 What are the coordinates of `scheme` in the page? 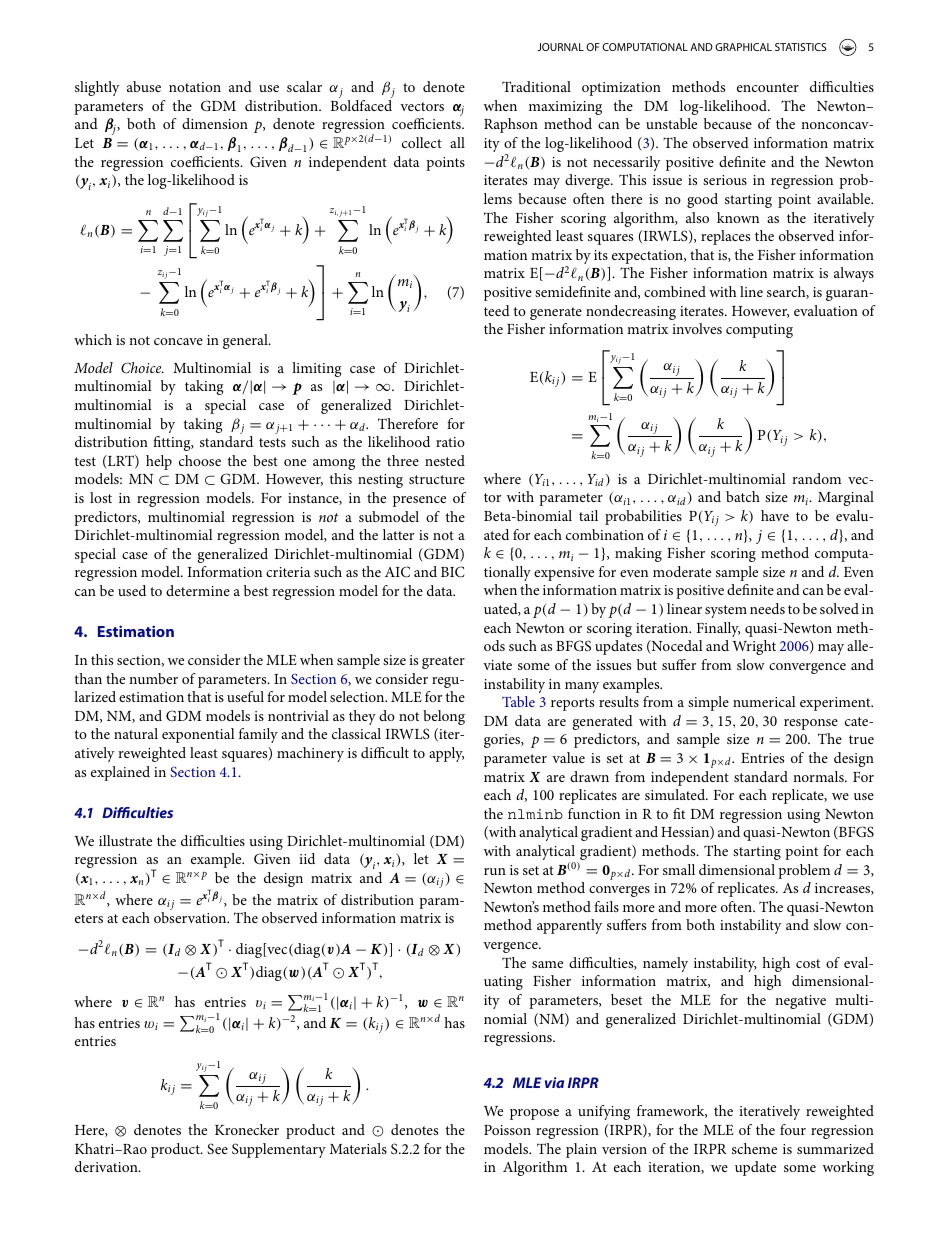 It's located at (754, 1148).
